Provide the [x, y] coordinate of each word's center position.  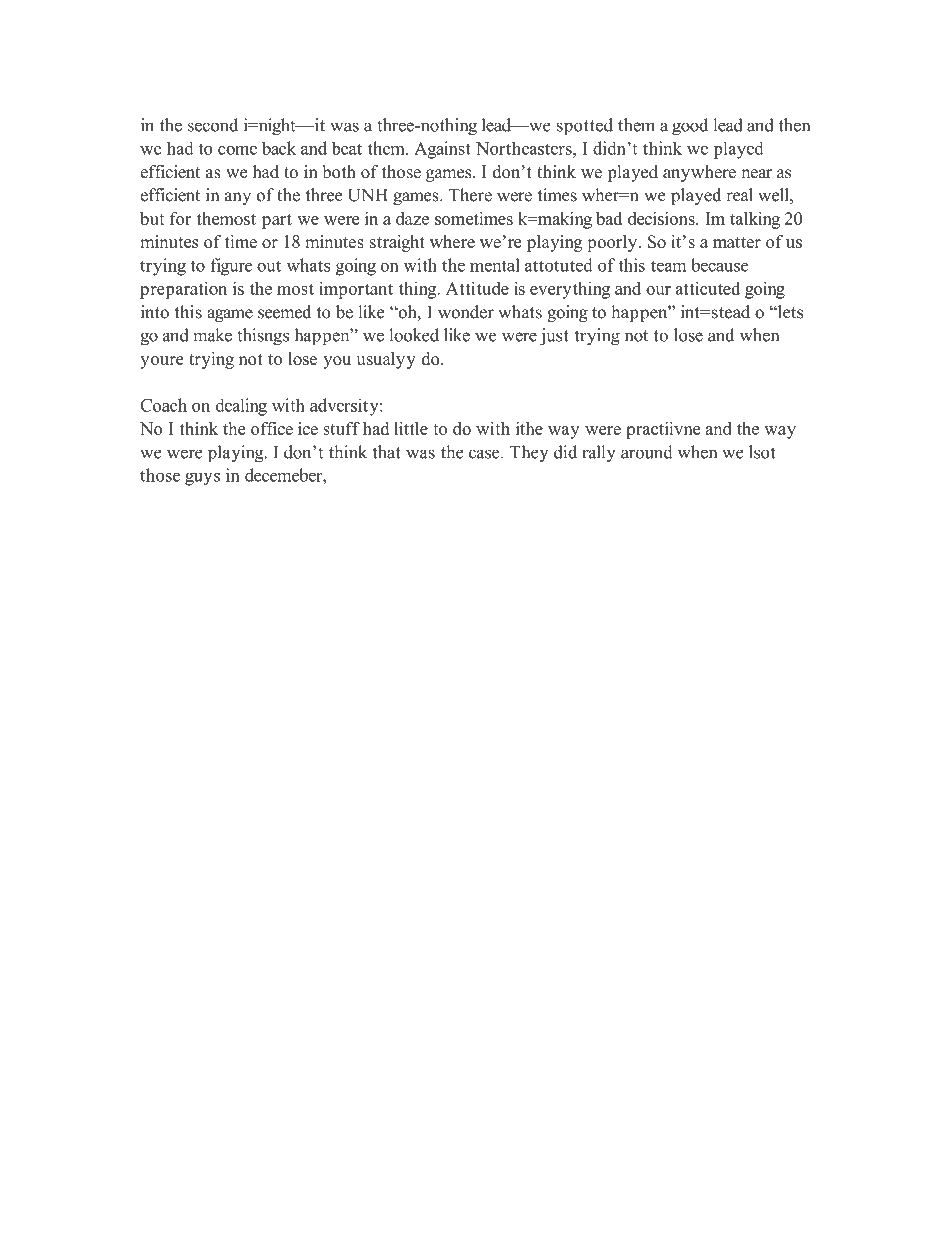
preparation [183, 290]
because [719, 265]
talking [755, 220]
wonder [466, 312]
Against [442, 150]
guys [202, 479]
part [277, 221]
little [411, 428]
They [529, 453]
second [213, 125]
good [690, 127]
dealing [241, 407]
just [554, 337]
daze [412, 218]
